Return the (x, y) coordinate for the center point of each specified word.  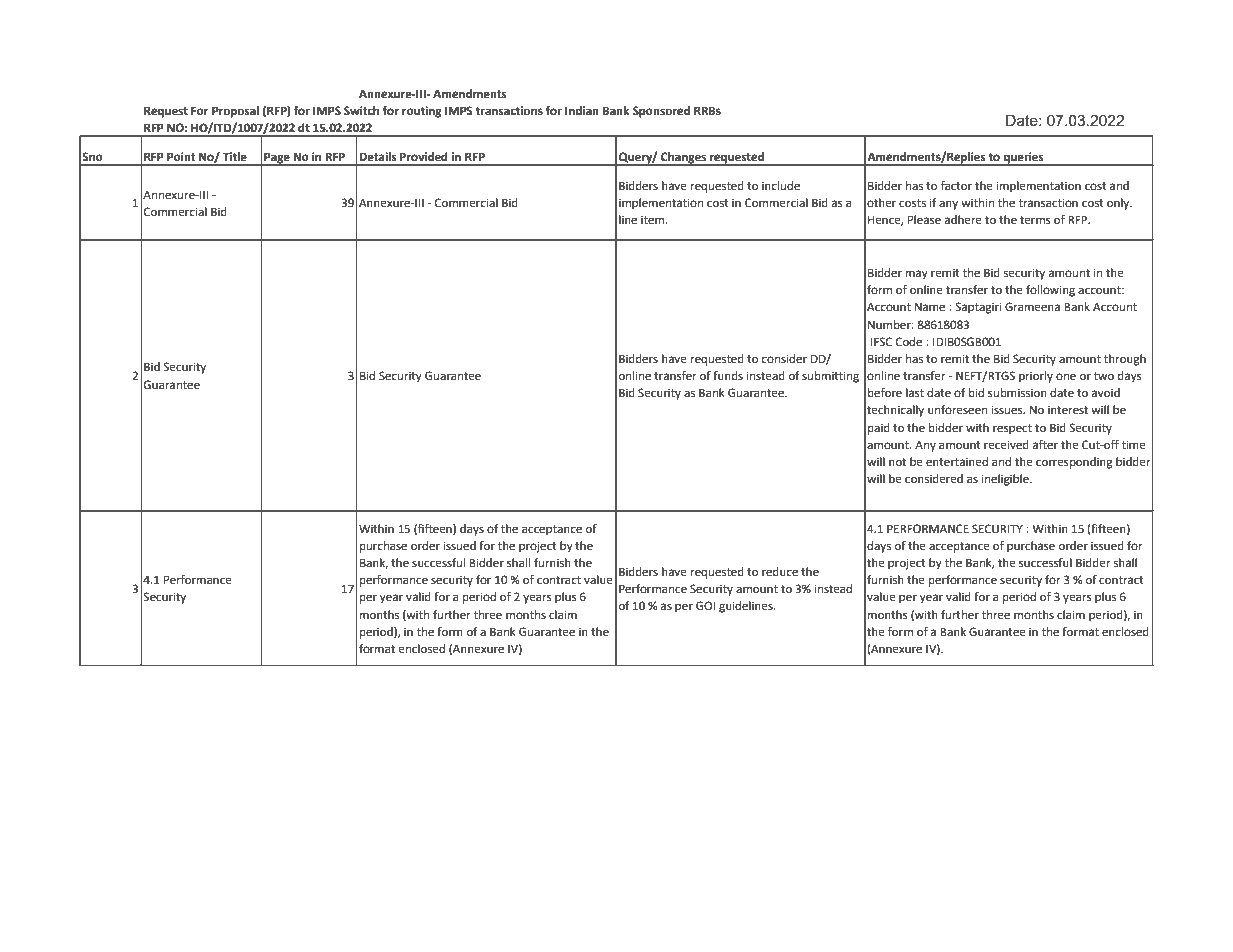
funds (728, 375)
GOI (705, 606)
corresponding (1074, 463)
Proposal (235, 112)
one (1066, 377)
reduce (780, 572)
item (654, 220)
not (897, 462)
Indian (582, 110)
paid (879, 429)
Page (277, 159)
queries (1023, 159)
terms (1035, 220)
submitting (830, 377)
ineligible (1006, 480)
